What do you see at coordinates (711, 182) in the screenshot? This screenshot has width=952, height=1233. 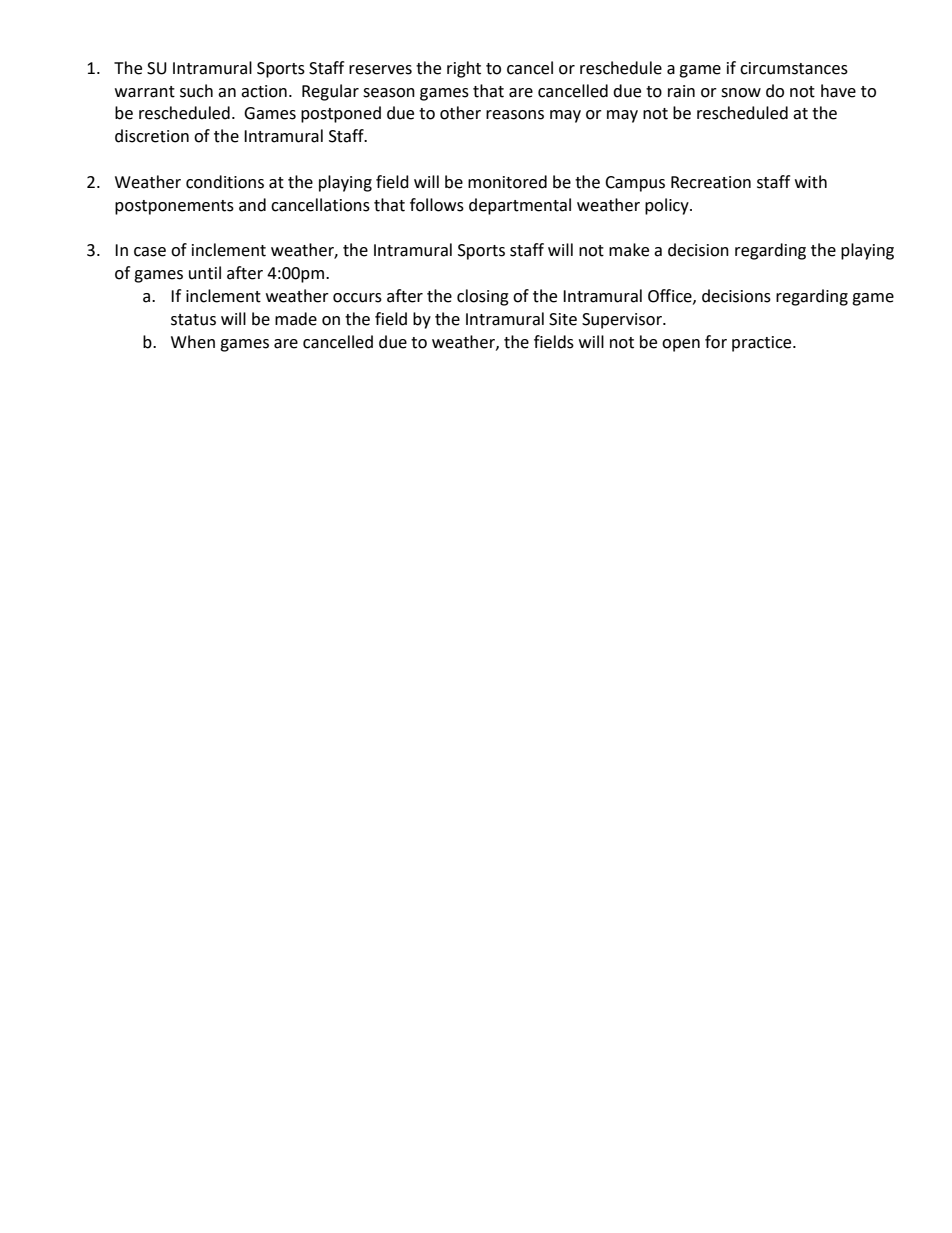 I see `Recreation` at bounding box center [711, 182].
